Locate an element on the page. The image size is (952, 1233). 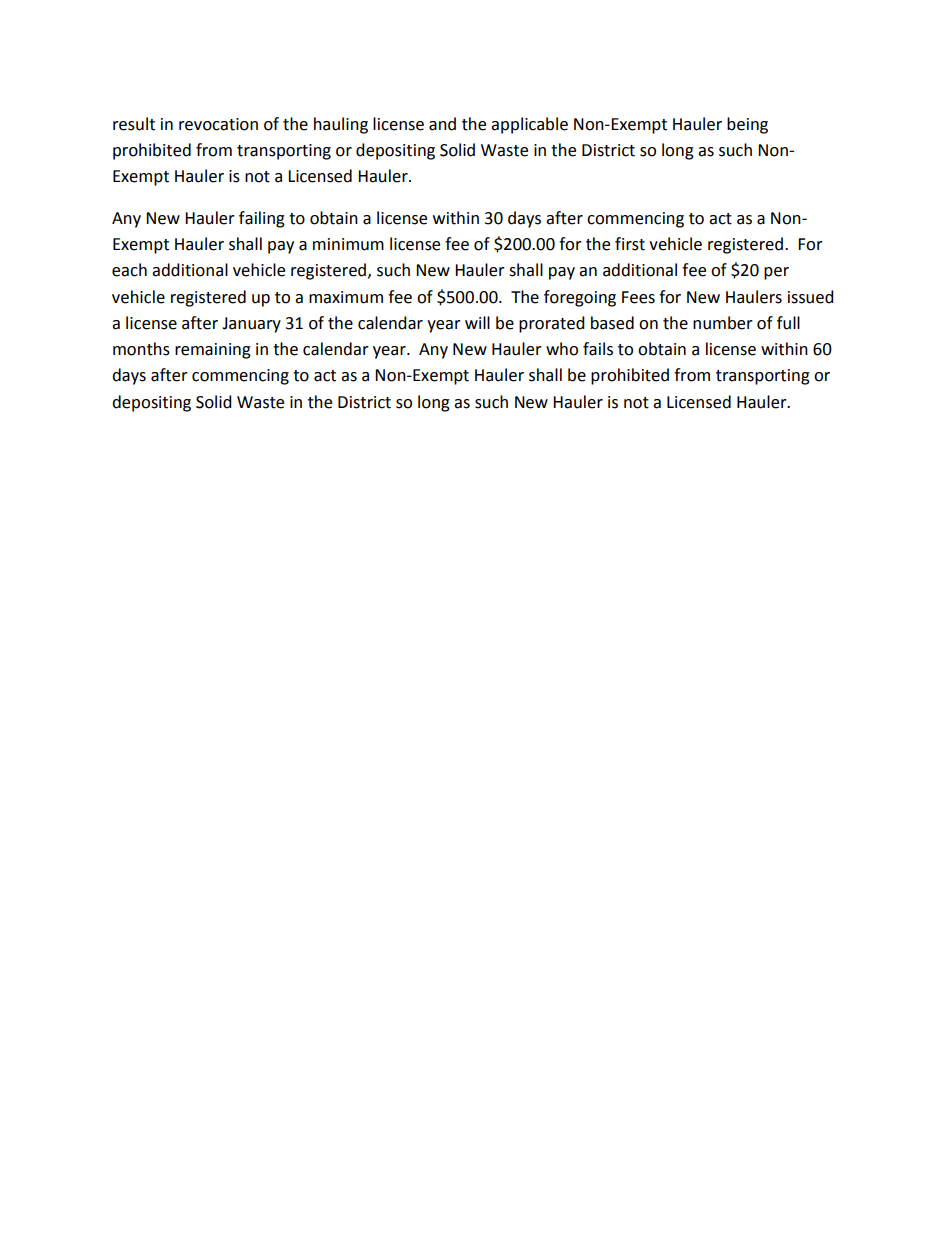
maximum is located at coordinates (346, 297).
